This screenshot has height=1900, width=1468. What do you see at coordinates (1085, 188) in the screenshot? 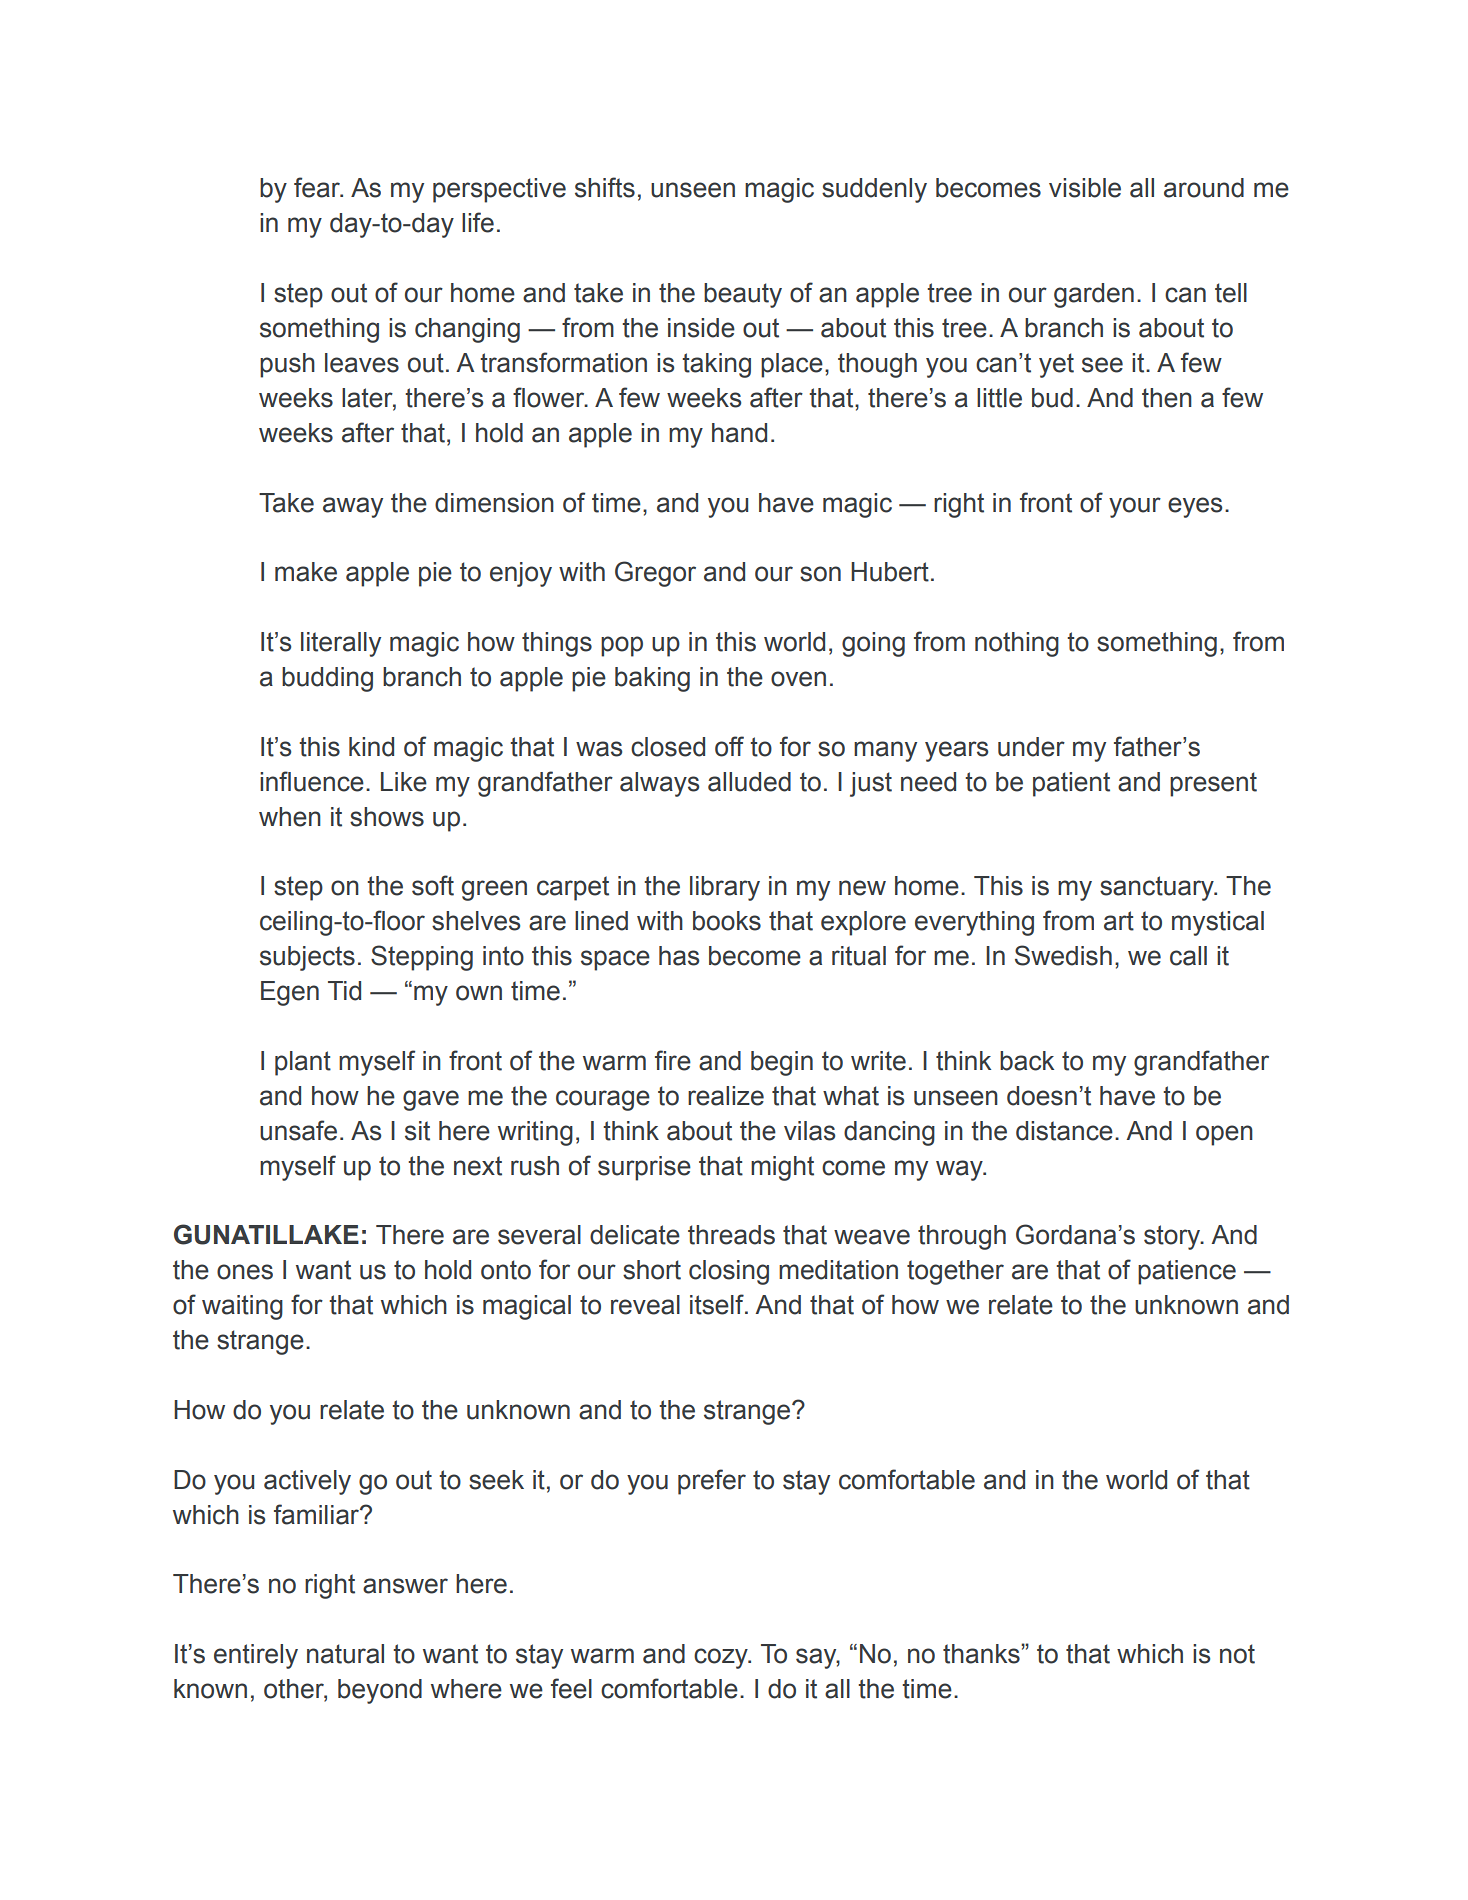
I see `visible` at bounding box center [1085, 188].
